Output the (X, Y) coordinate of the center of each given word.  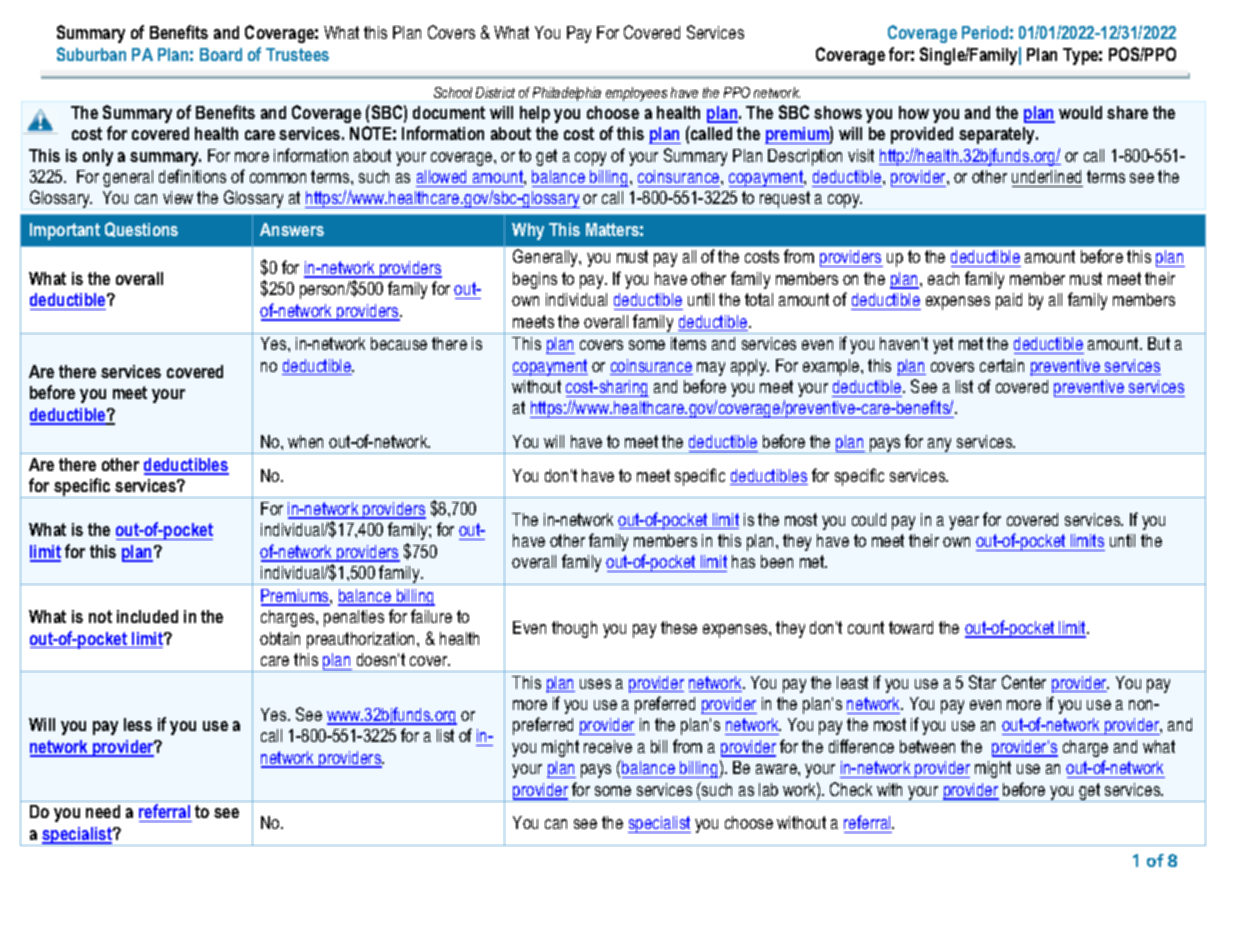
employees (636, 94)
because (399, 343)
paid (1009, 301)
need (103, 811)
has (743, 561)
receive (608, 746)
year (964, 523)
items (688, 343)
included (147, 616)
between (927, 746)
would (1080, 112)
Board (221, 54)
